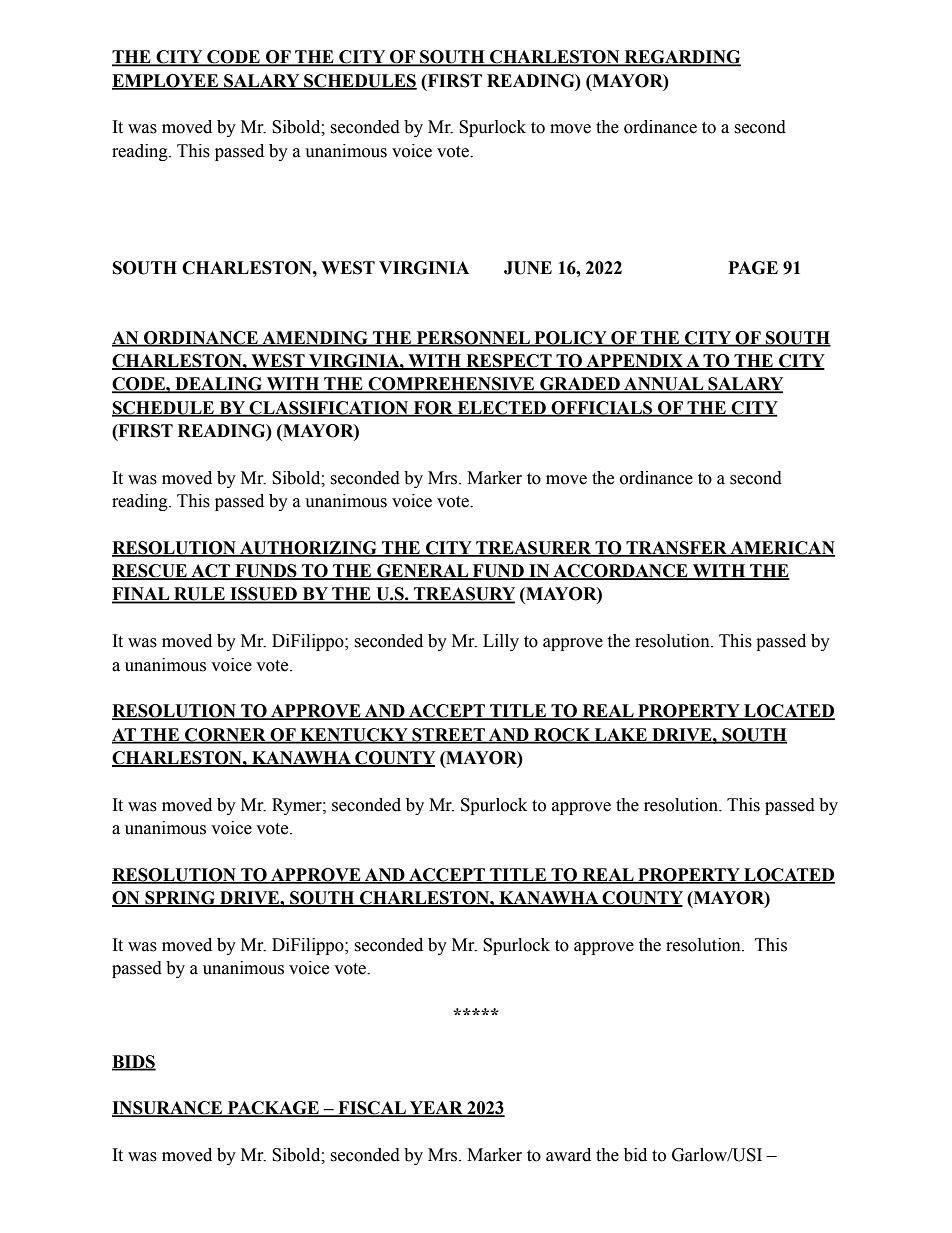 Image resolution: width=952 pixels, height=1233 pixels. What do you see at coordinates (448, 735) in the image?
I see `STREET` at bounding box center [448, 735].
